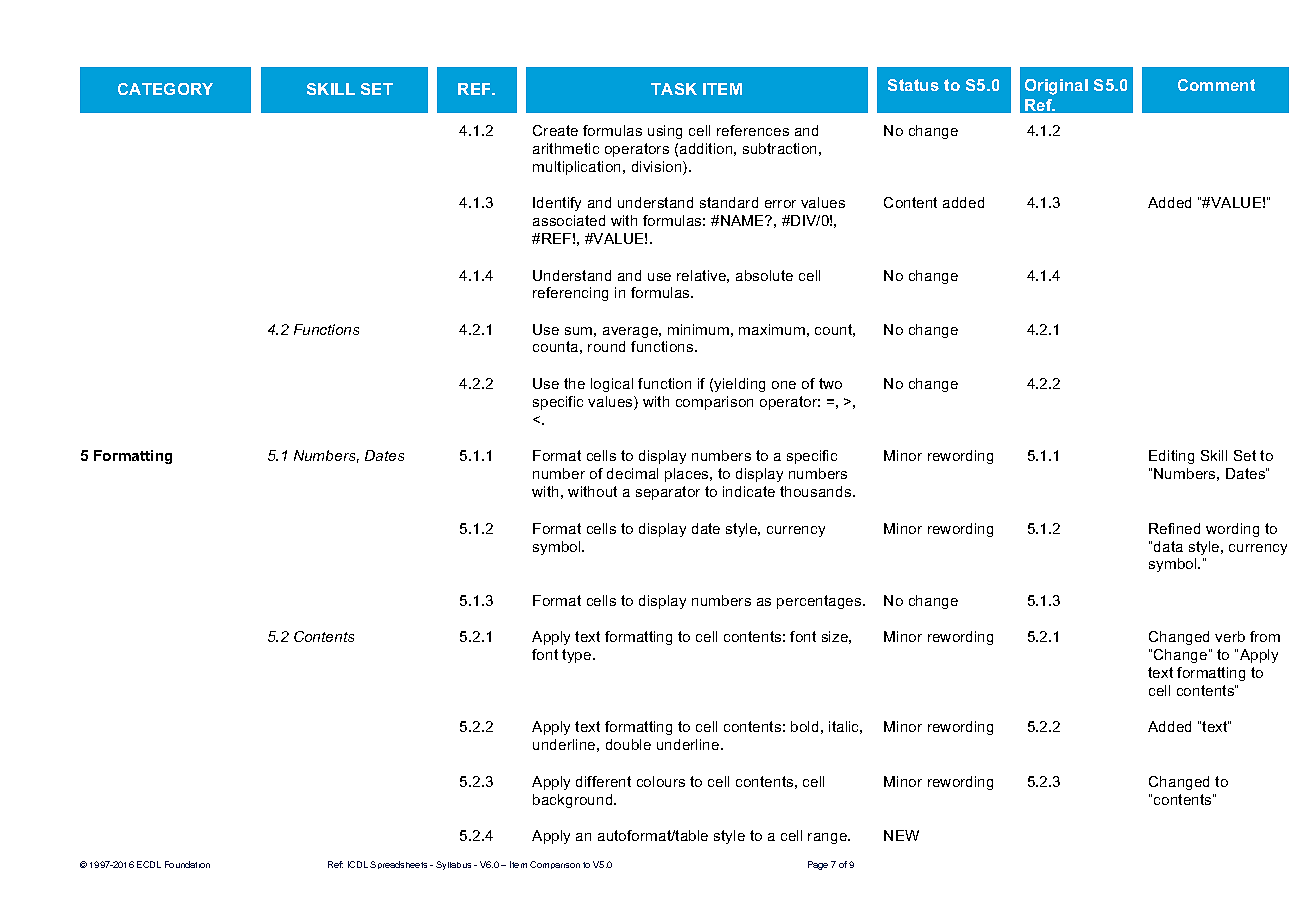 The height and width of the page is (924, 1308). Describe the element at coordinates (165, 89) in the page. I see `CATEGORY` at that location.
